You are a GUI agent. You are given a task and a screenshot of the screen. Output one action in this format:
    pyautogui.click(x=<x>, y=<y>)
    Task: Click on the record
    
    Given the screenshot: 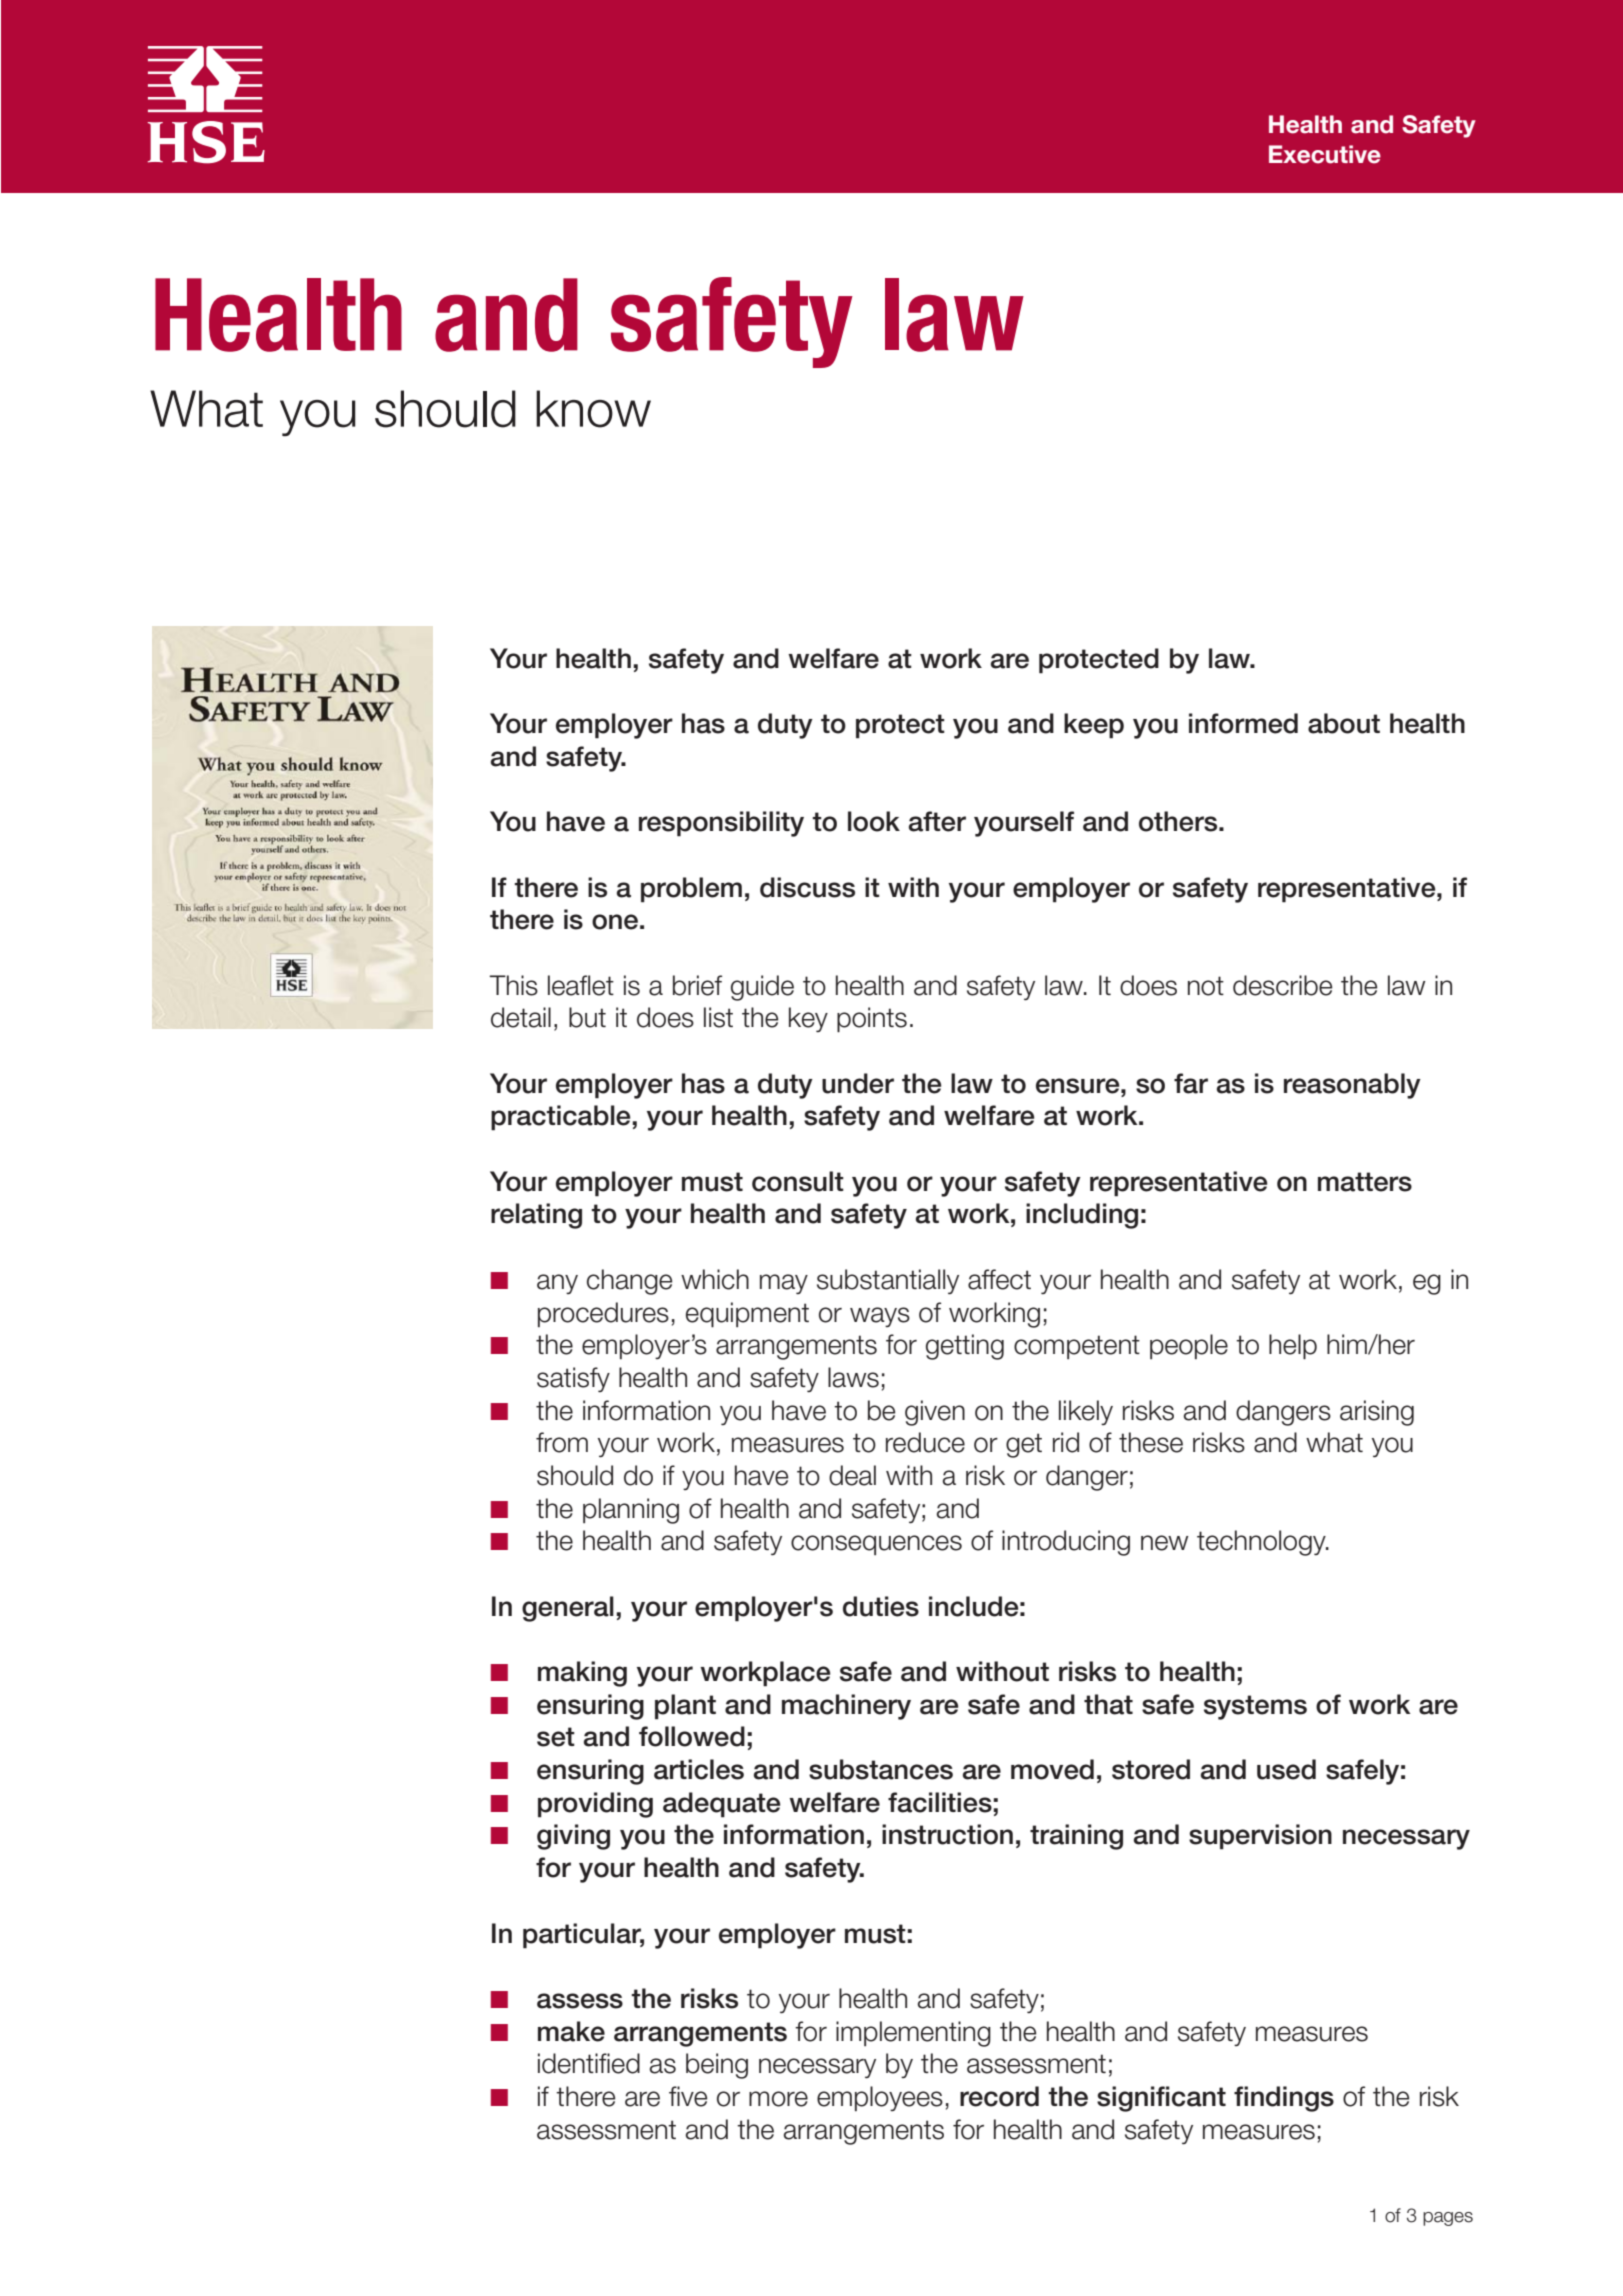 What is the action you would take?
    pyautogui.click(x=999, y=2096)
